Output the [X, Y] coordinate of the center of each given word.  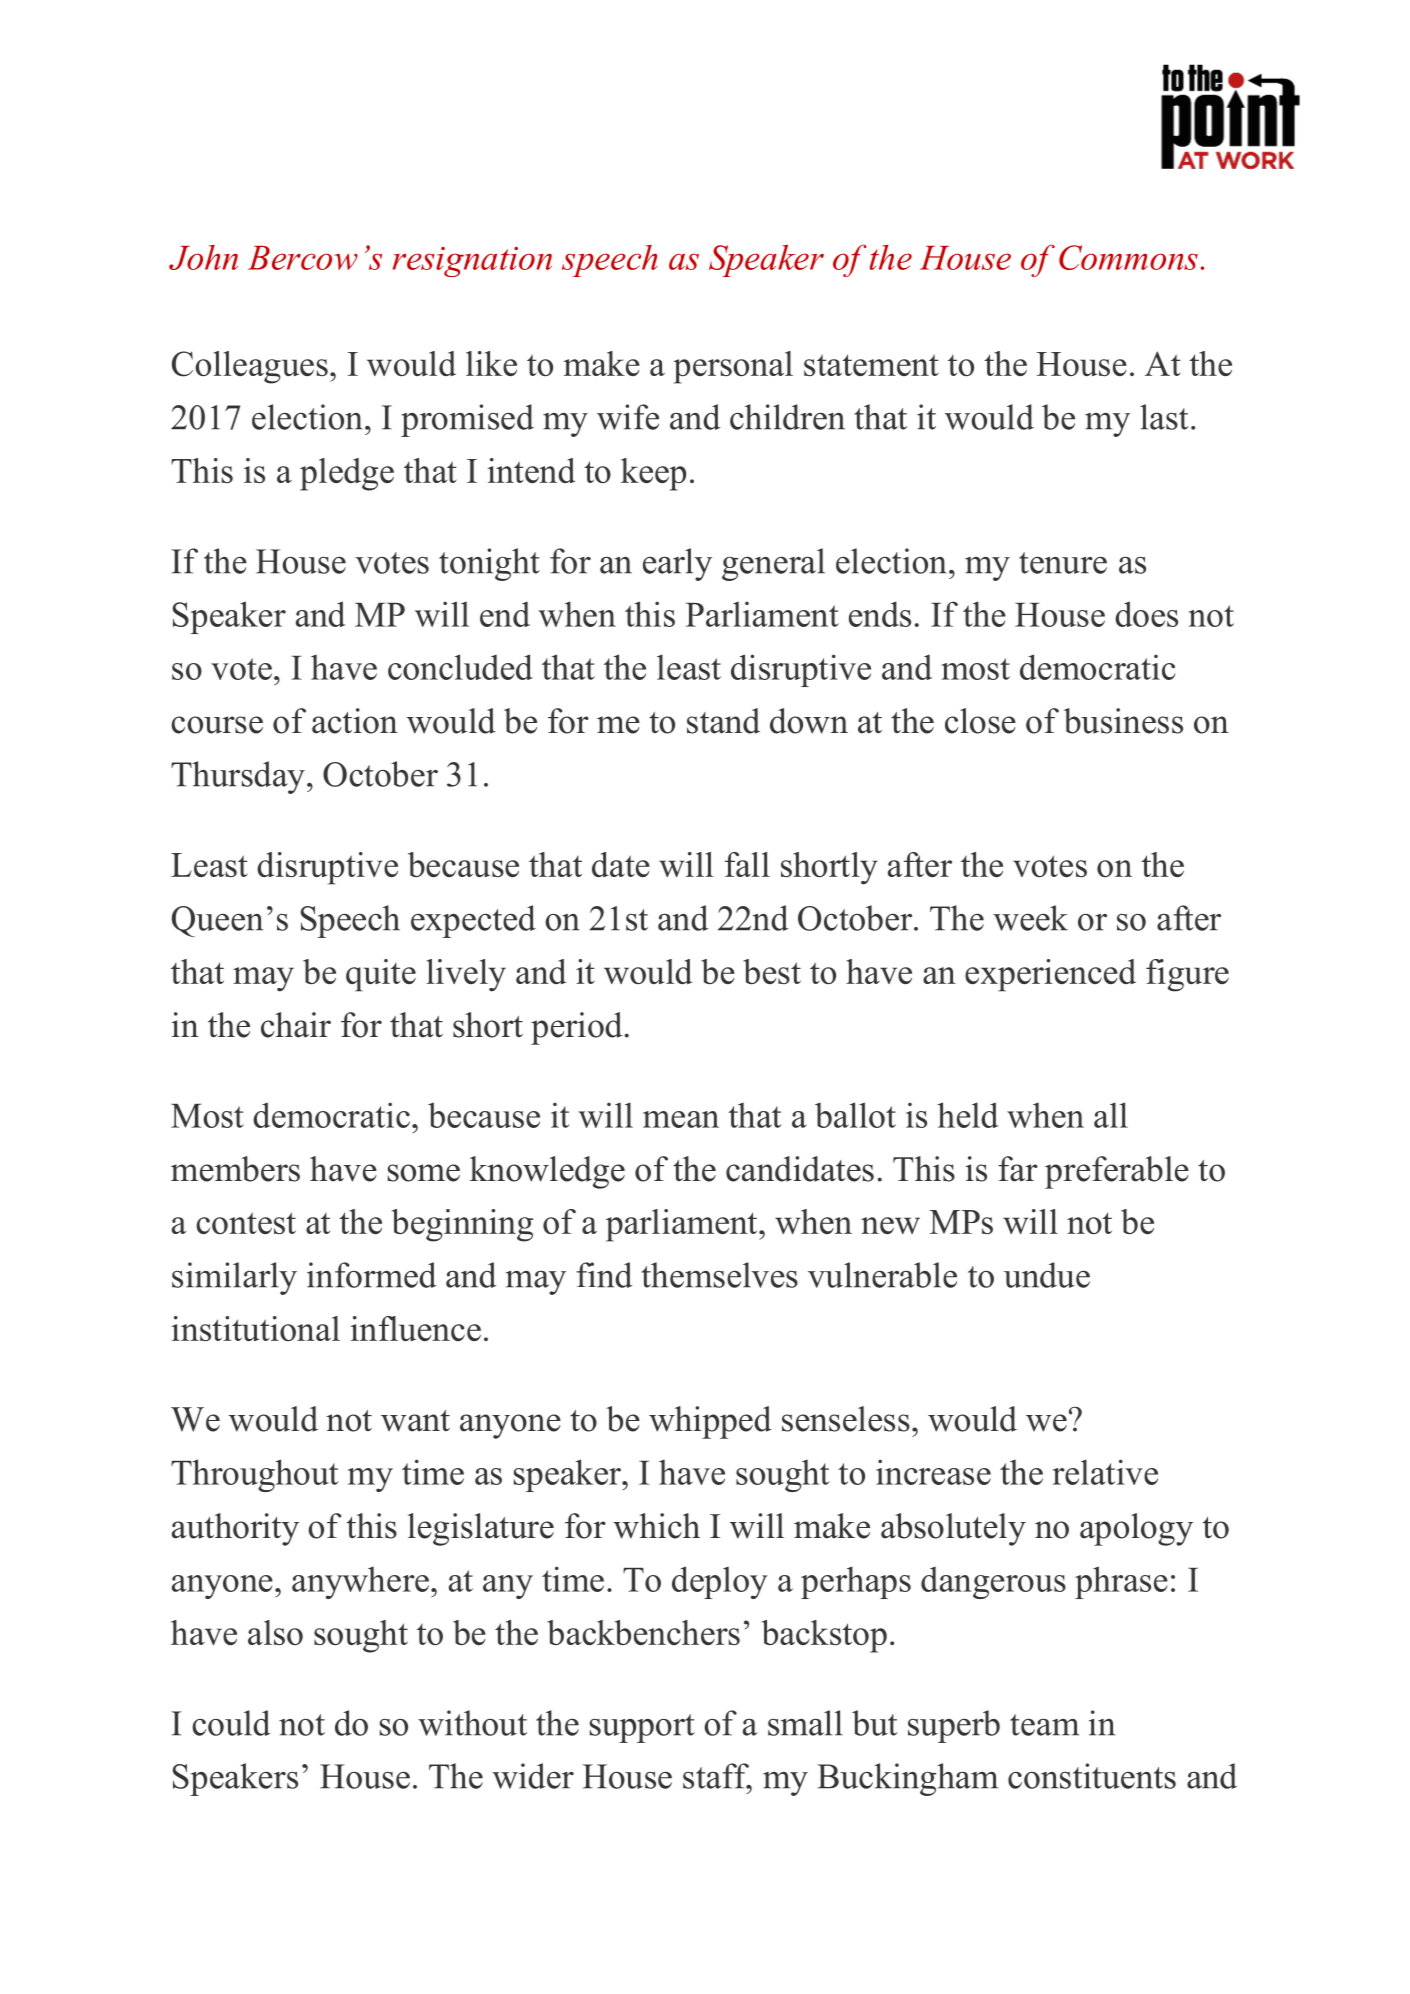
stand [723, 721]
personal [733, 367]
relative [1105, 1472]
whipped [710, 1422]
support [642, 1728]
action [355, 721]
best [772, 971]
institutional [255, 1328]
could [231, 1723]
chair [296, 1025]
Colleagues [250, 367]
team [1044, 1725]
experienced [1050, 975]
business [1123, 721]
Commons [1128, 257]
